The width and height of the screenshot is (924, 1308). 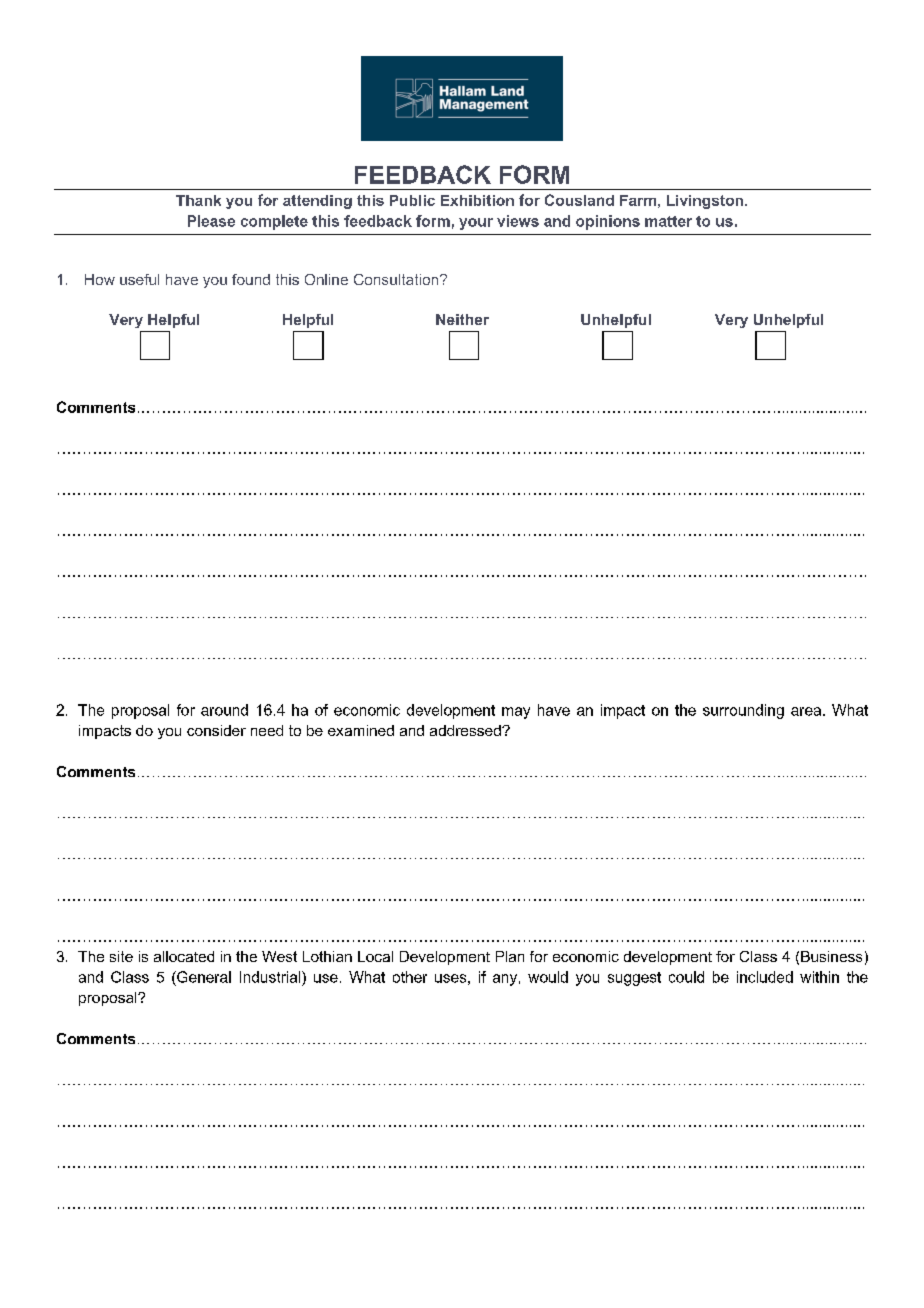 I want to click on consider, so click(x=216, y=730).
